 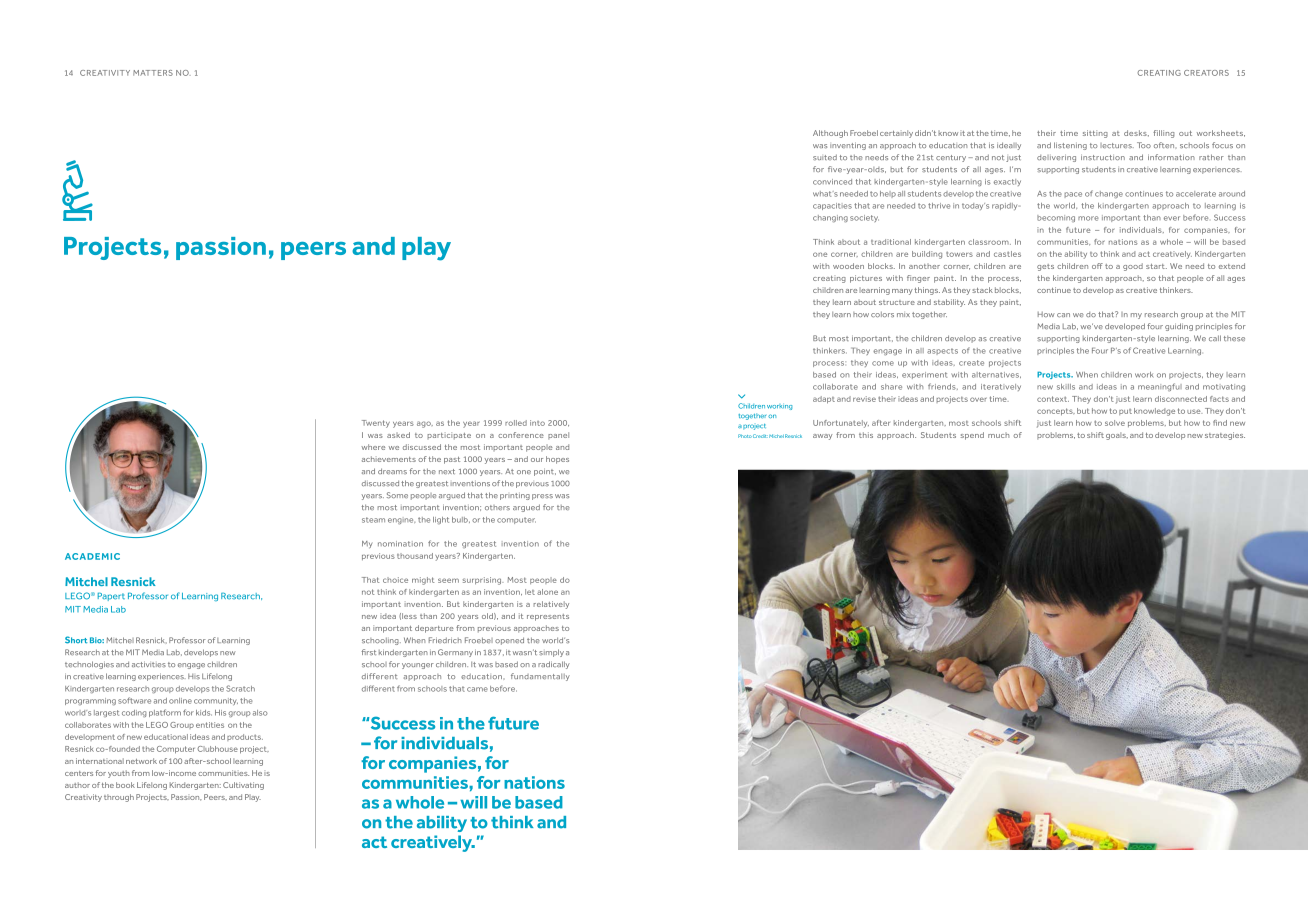 I want to click on came, so click(x=477, y=689).
